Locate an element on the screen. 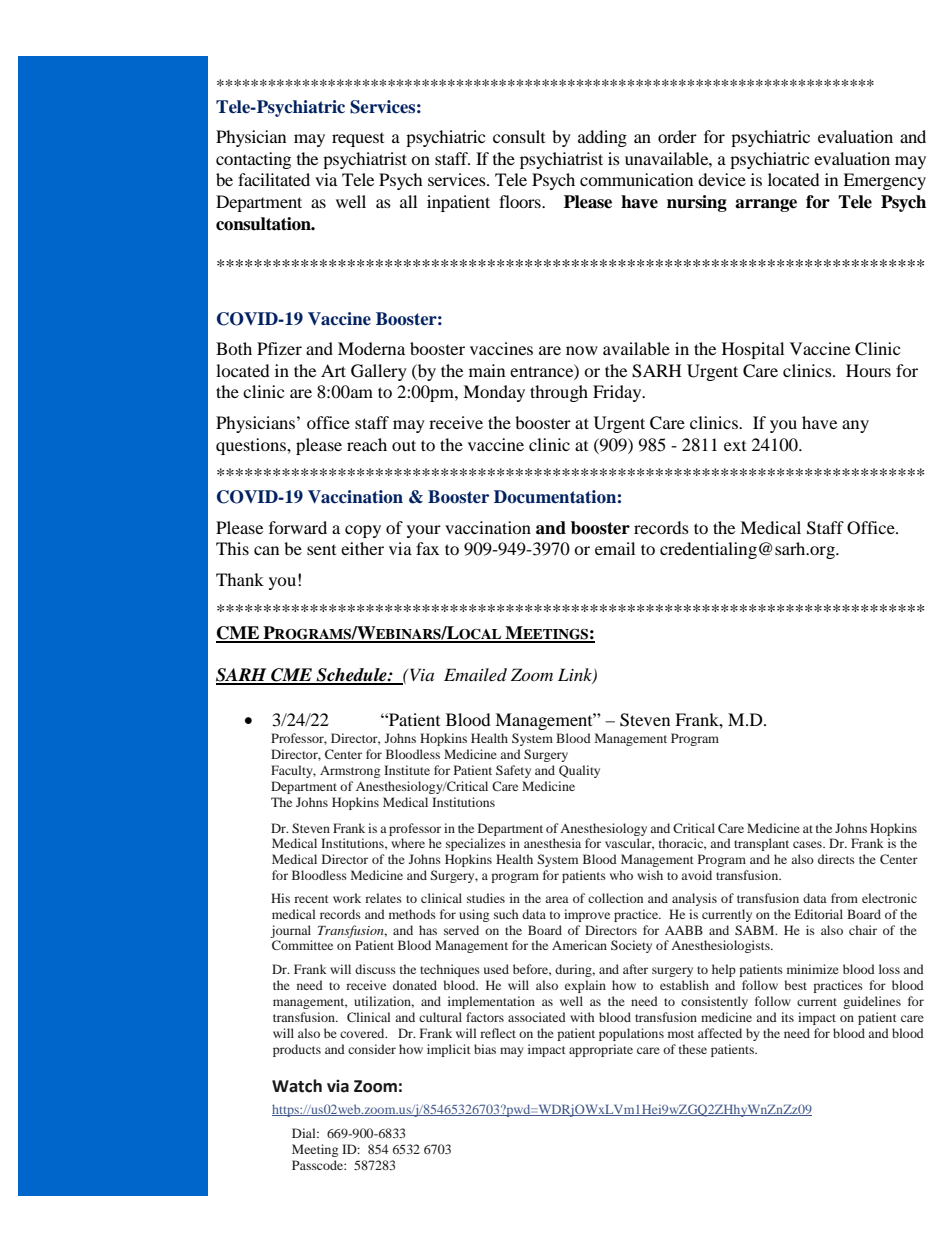 This screenshot has width=952, height=1233. Thank is located at coordinates (240, 579).
